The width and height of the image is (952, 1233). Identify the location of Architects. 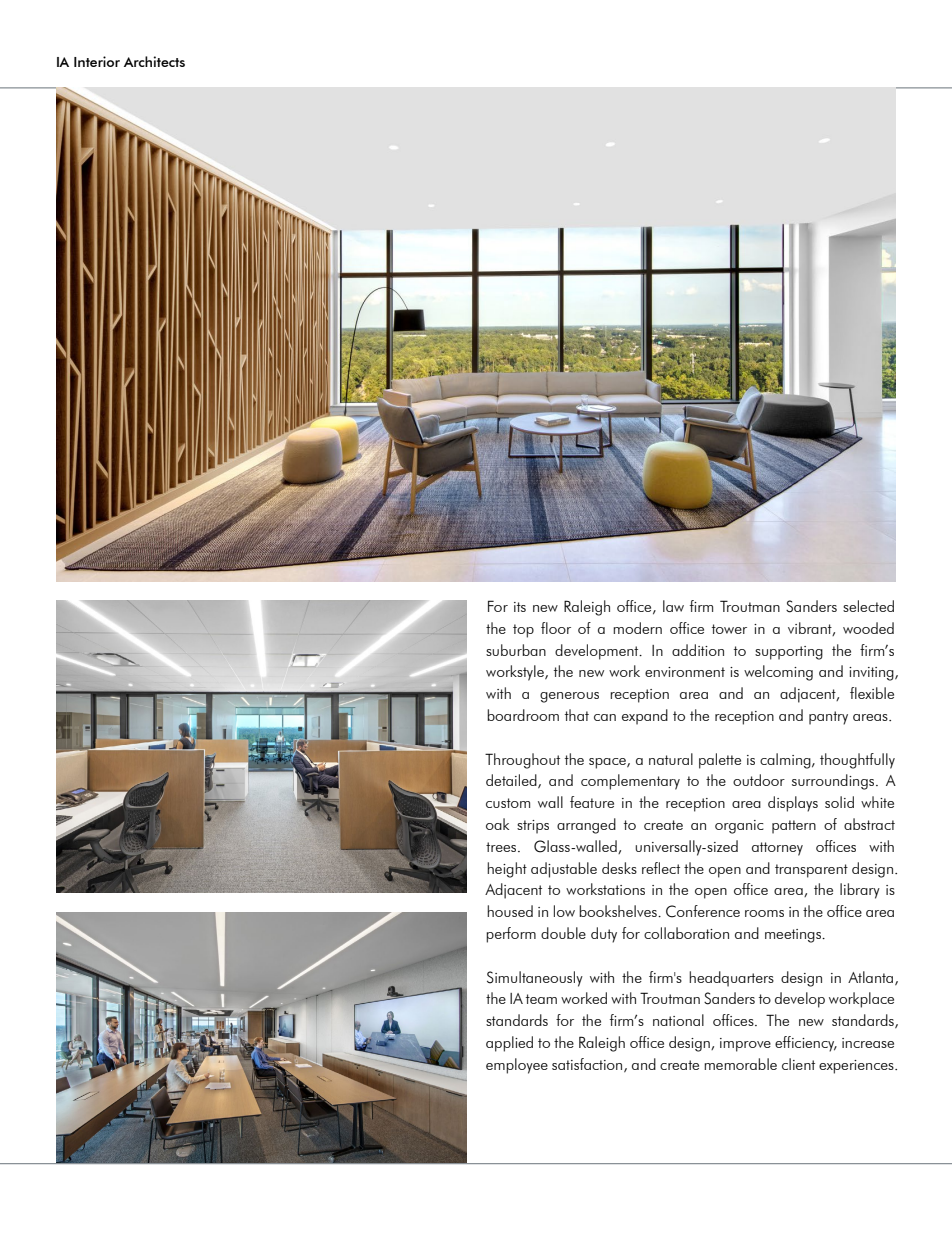
(154, 61).
